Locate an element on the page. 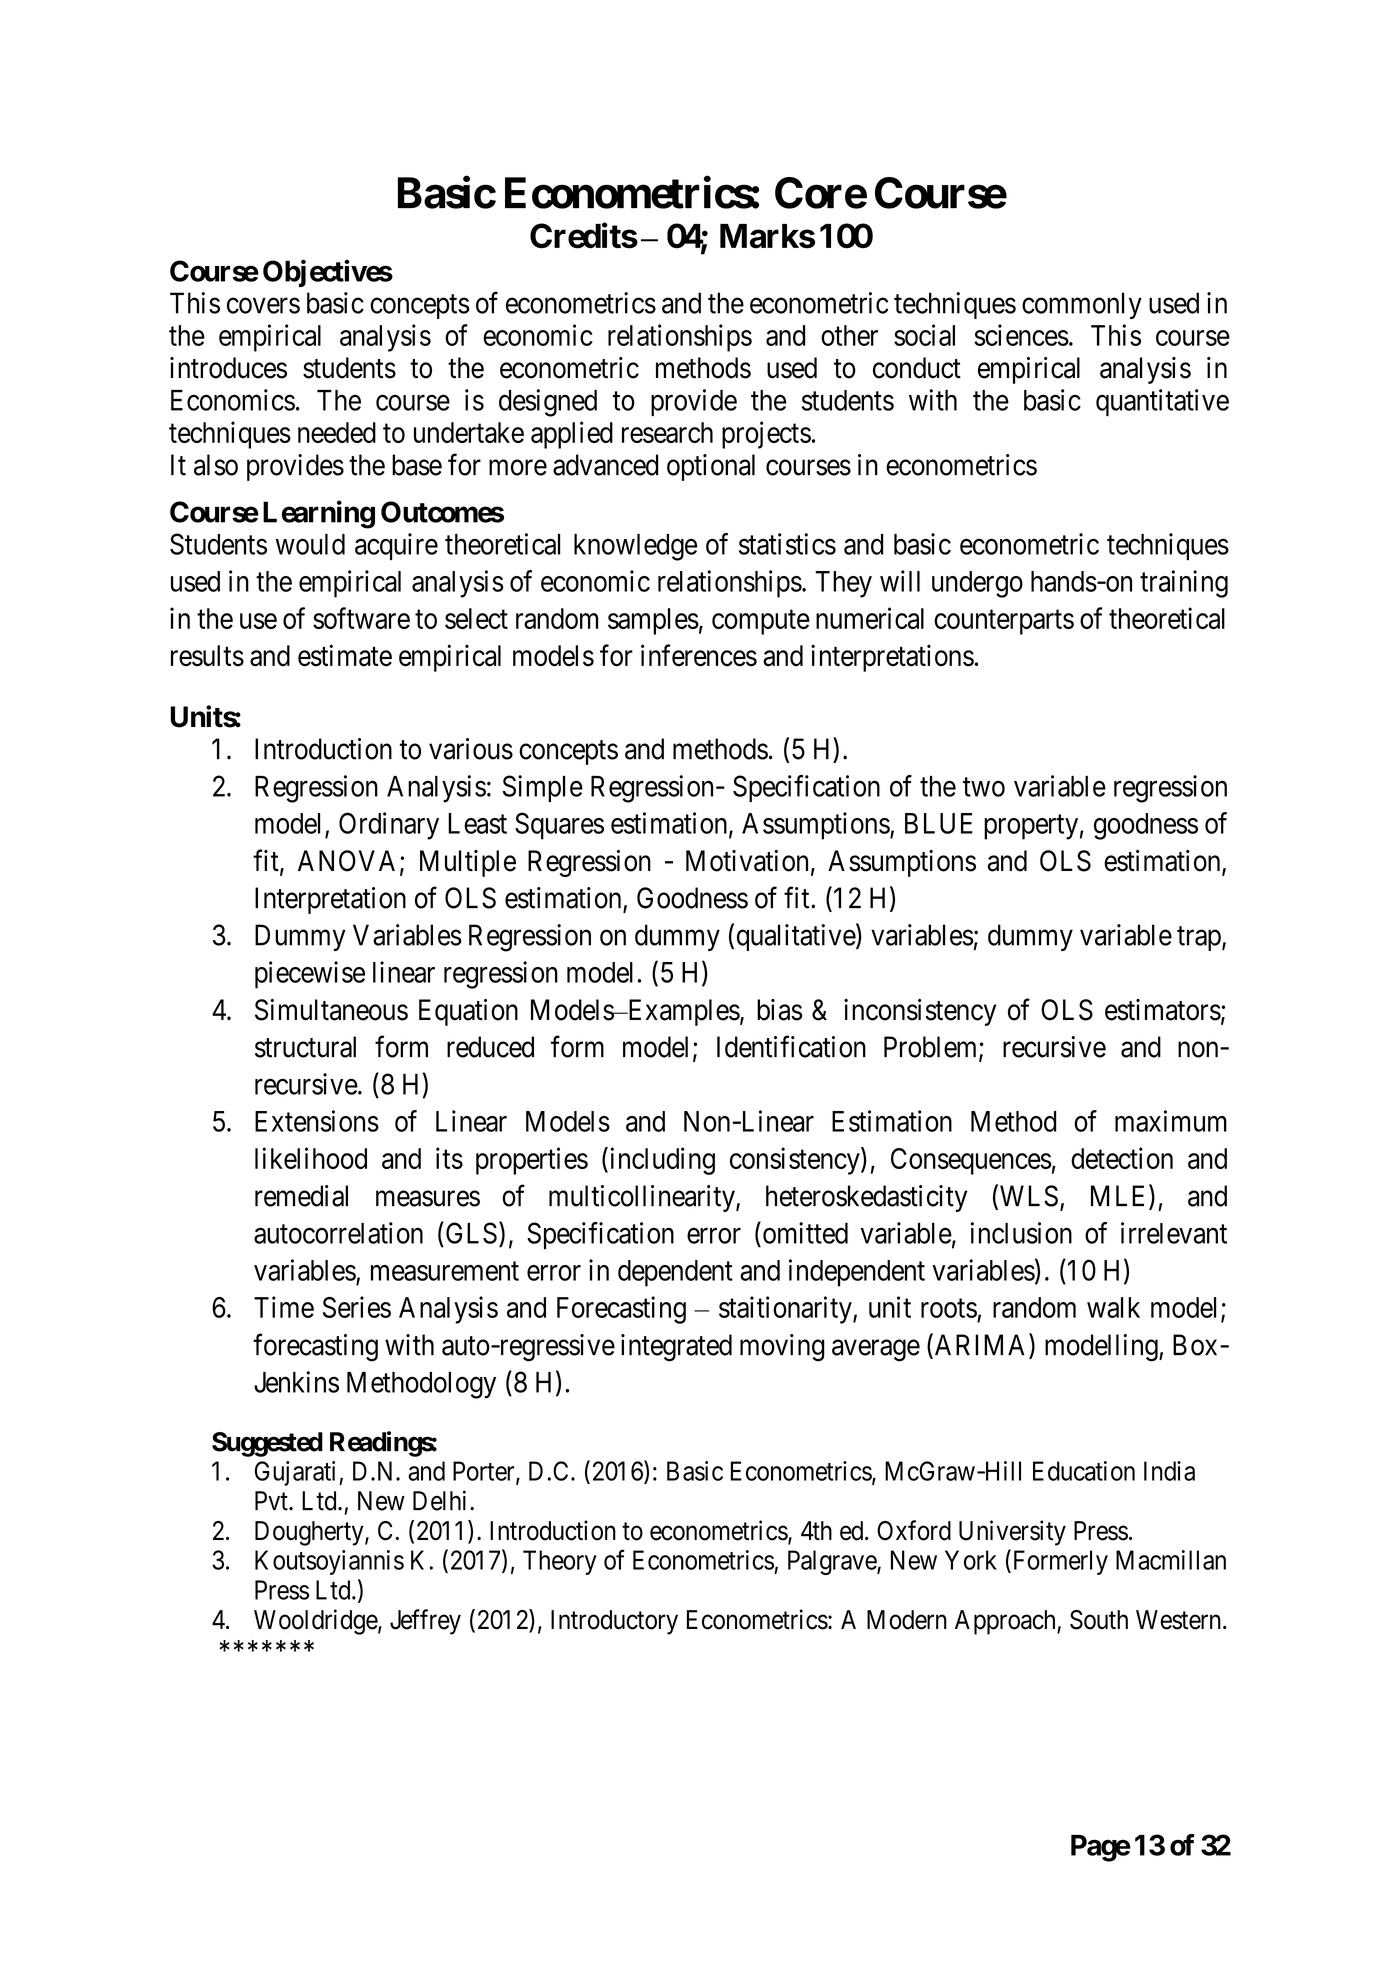  trap is located at coordinates (1199, 939).
